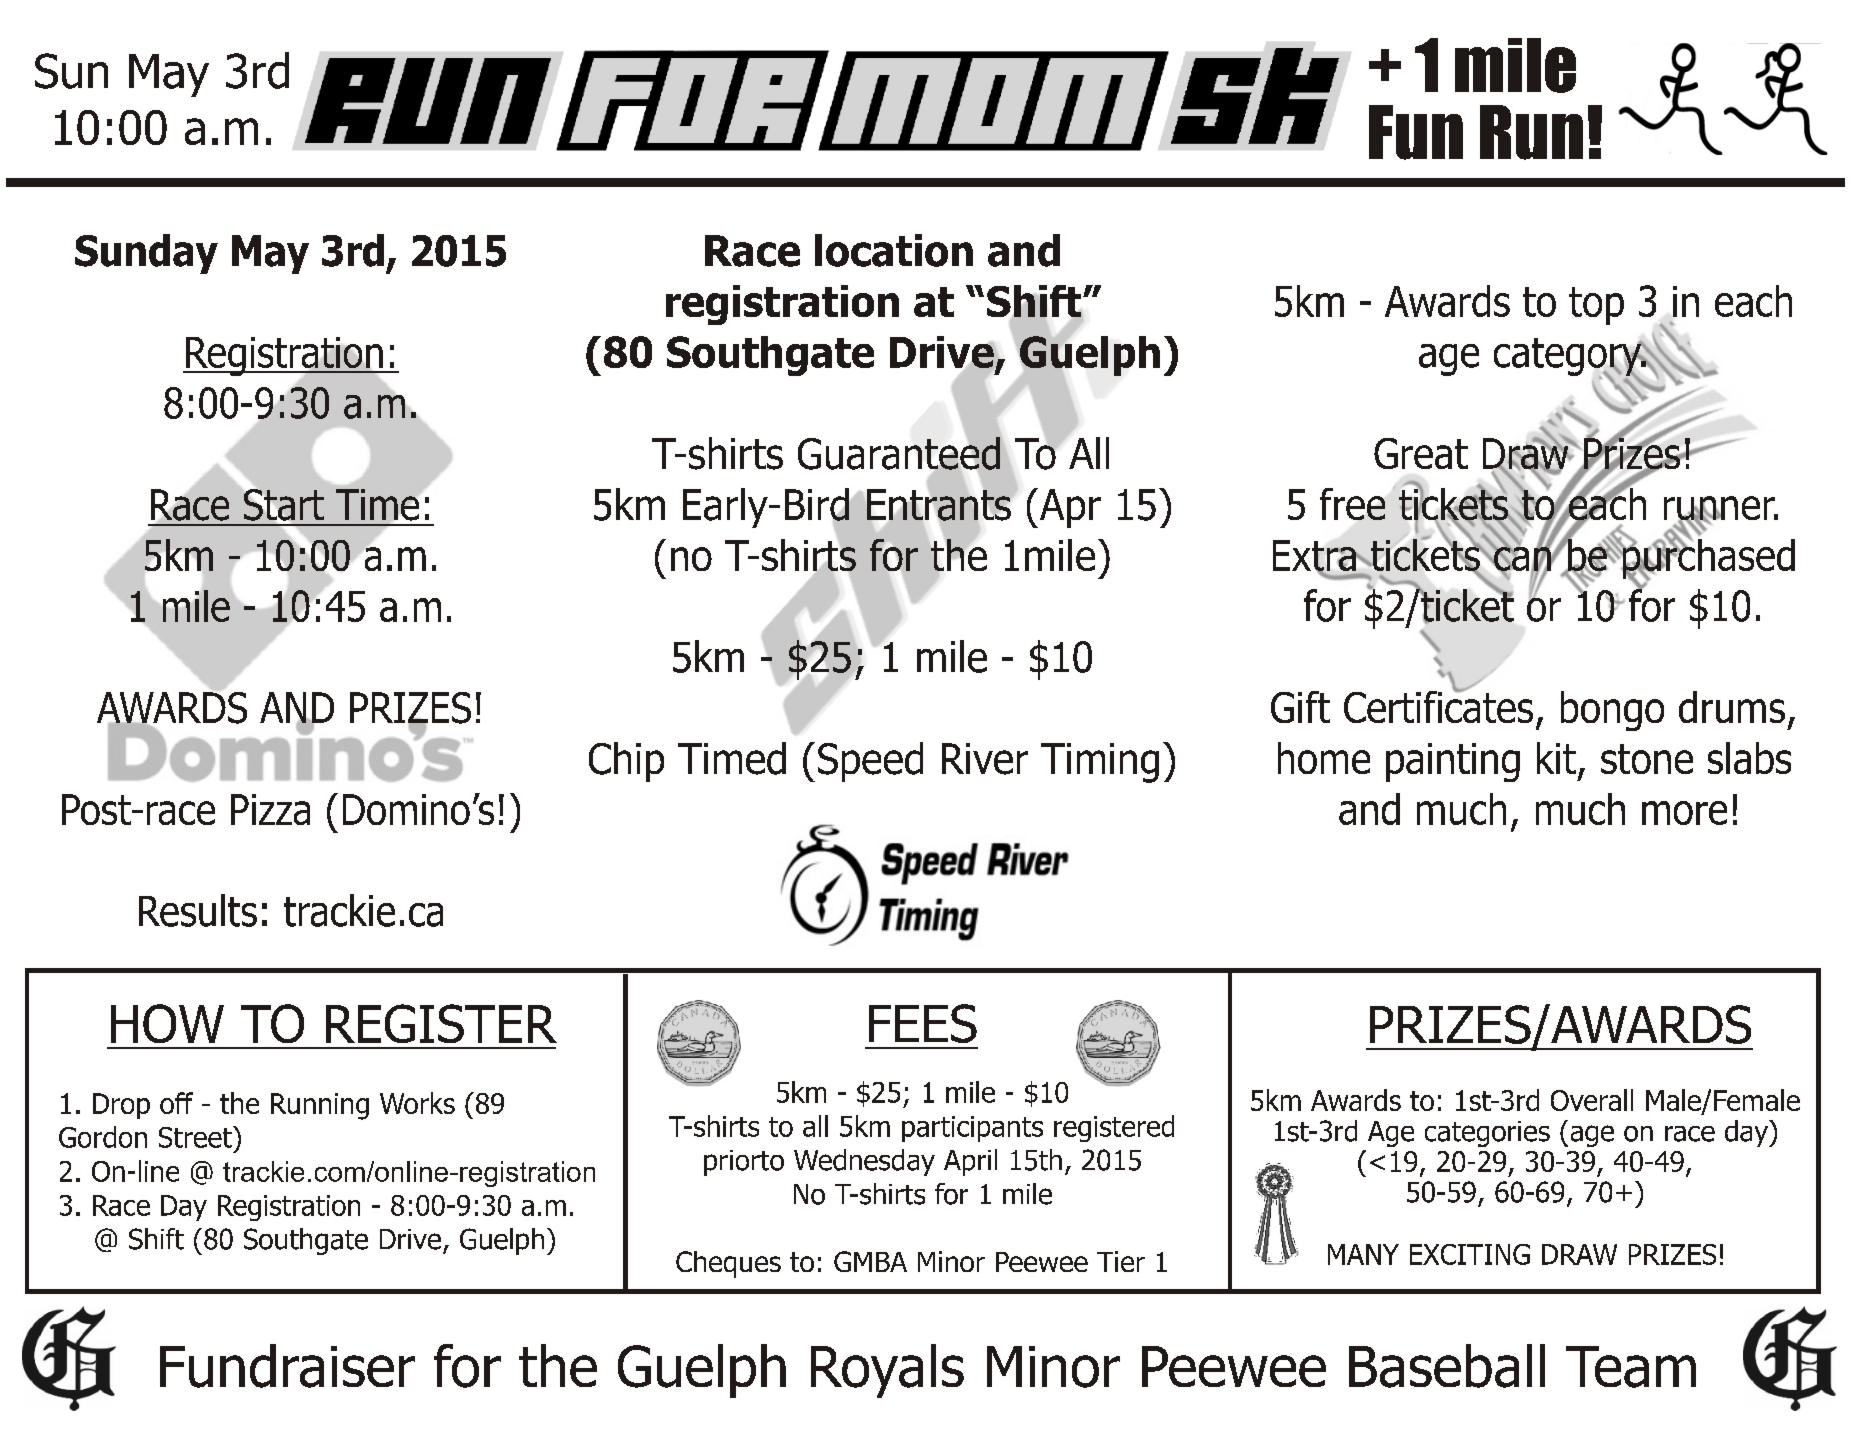 This document has height=1431, width=1852. What do you see at coordinates (287, 1366) in the document?
I see `Fundraiser` at bounding box center [287, 1366].
